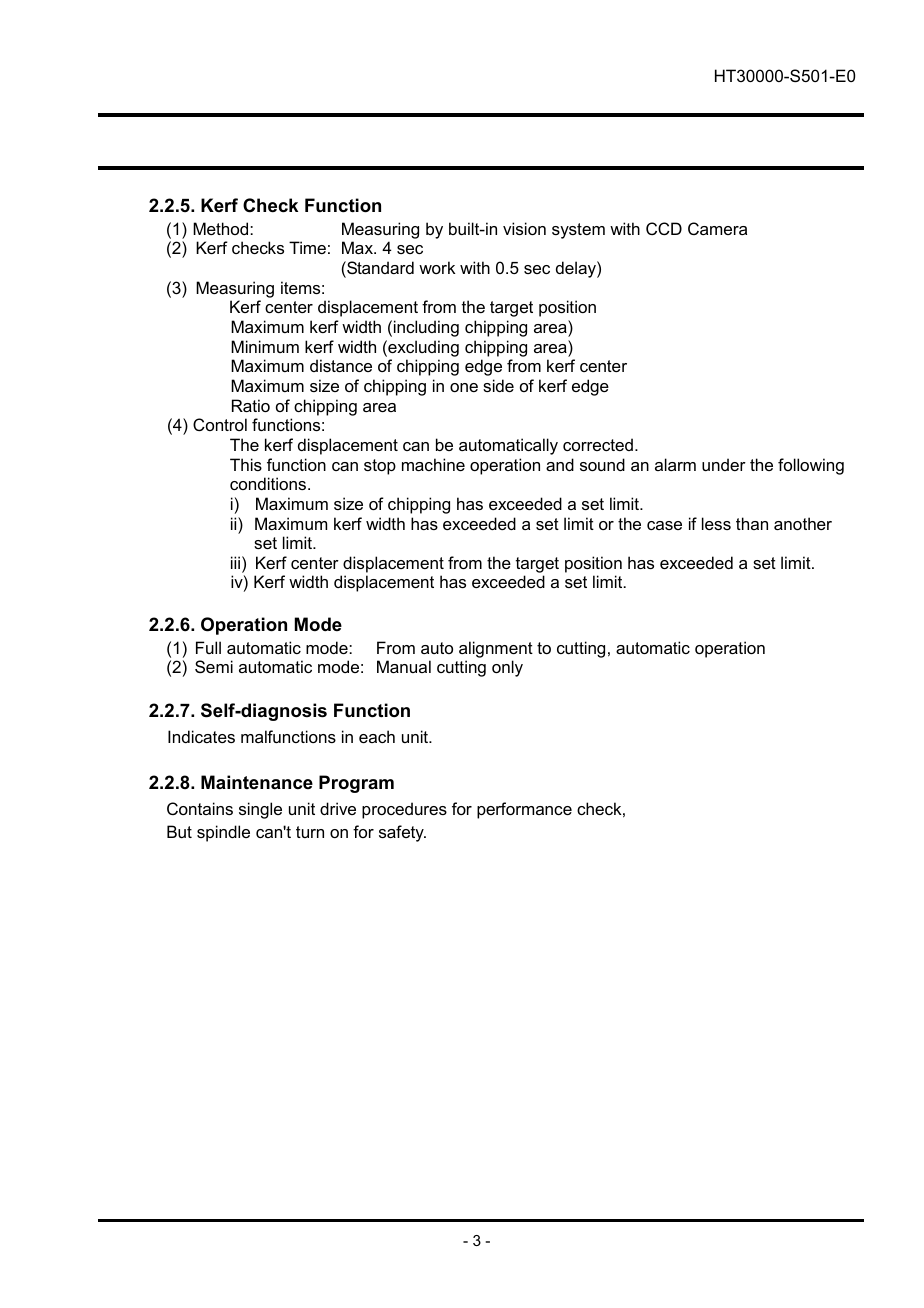 Image resolution: width=924 pixels, height=1308 pixels. Describe the element at coordinates (496, 649) in the image. I see `alignment` at that location.
